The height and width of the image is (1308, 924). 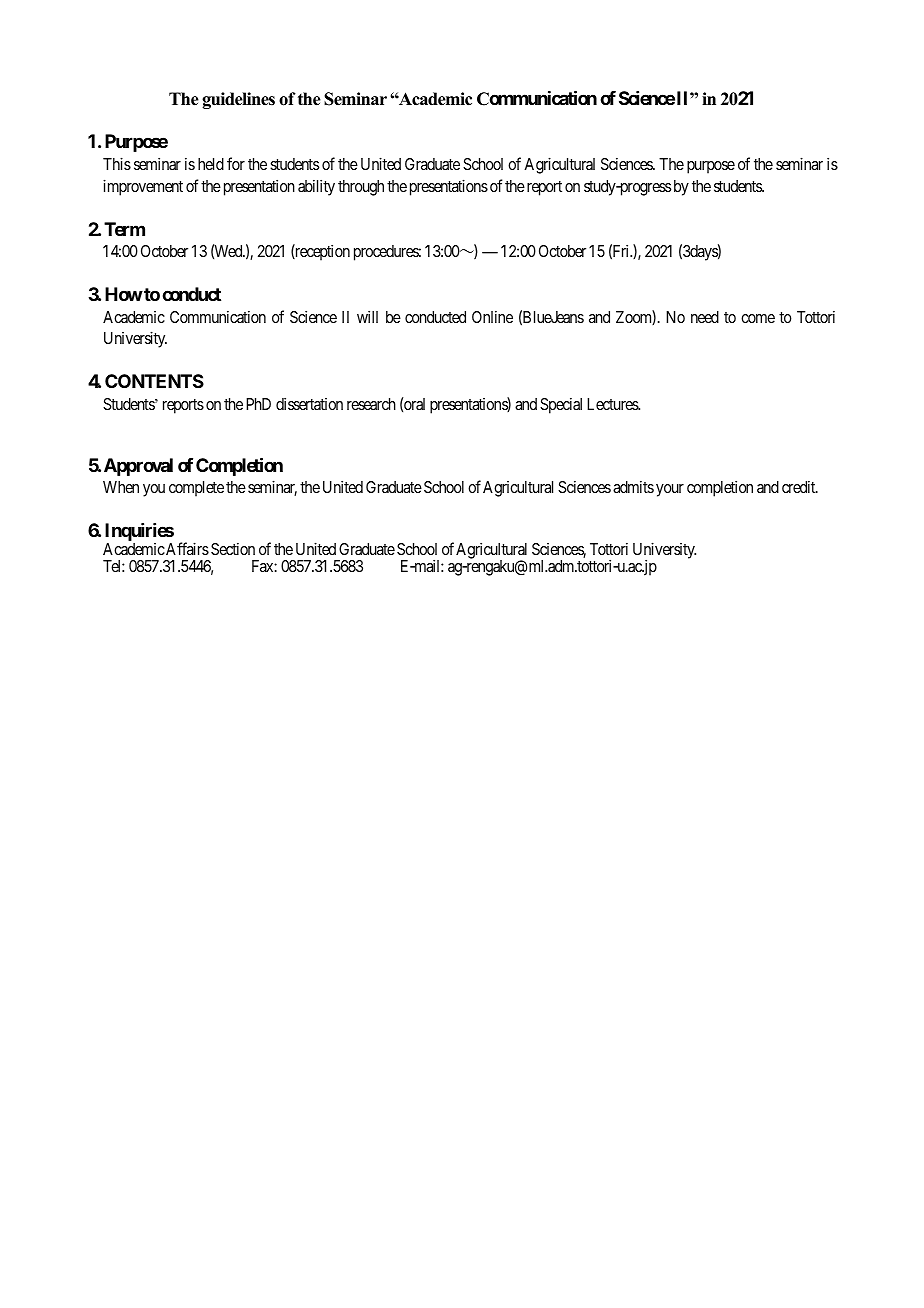 I want to click on guidelines, so click(x=238, y=100).
